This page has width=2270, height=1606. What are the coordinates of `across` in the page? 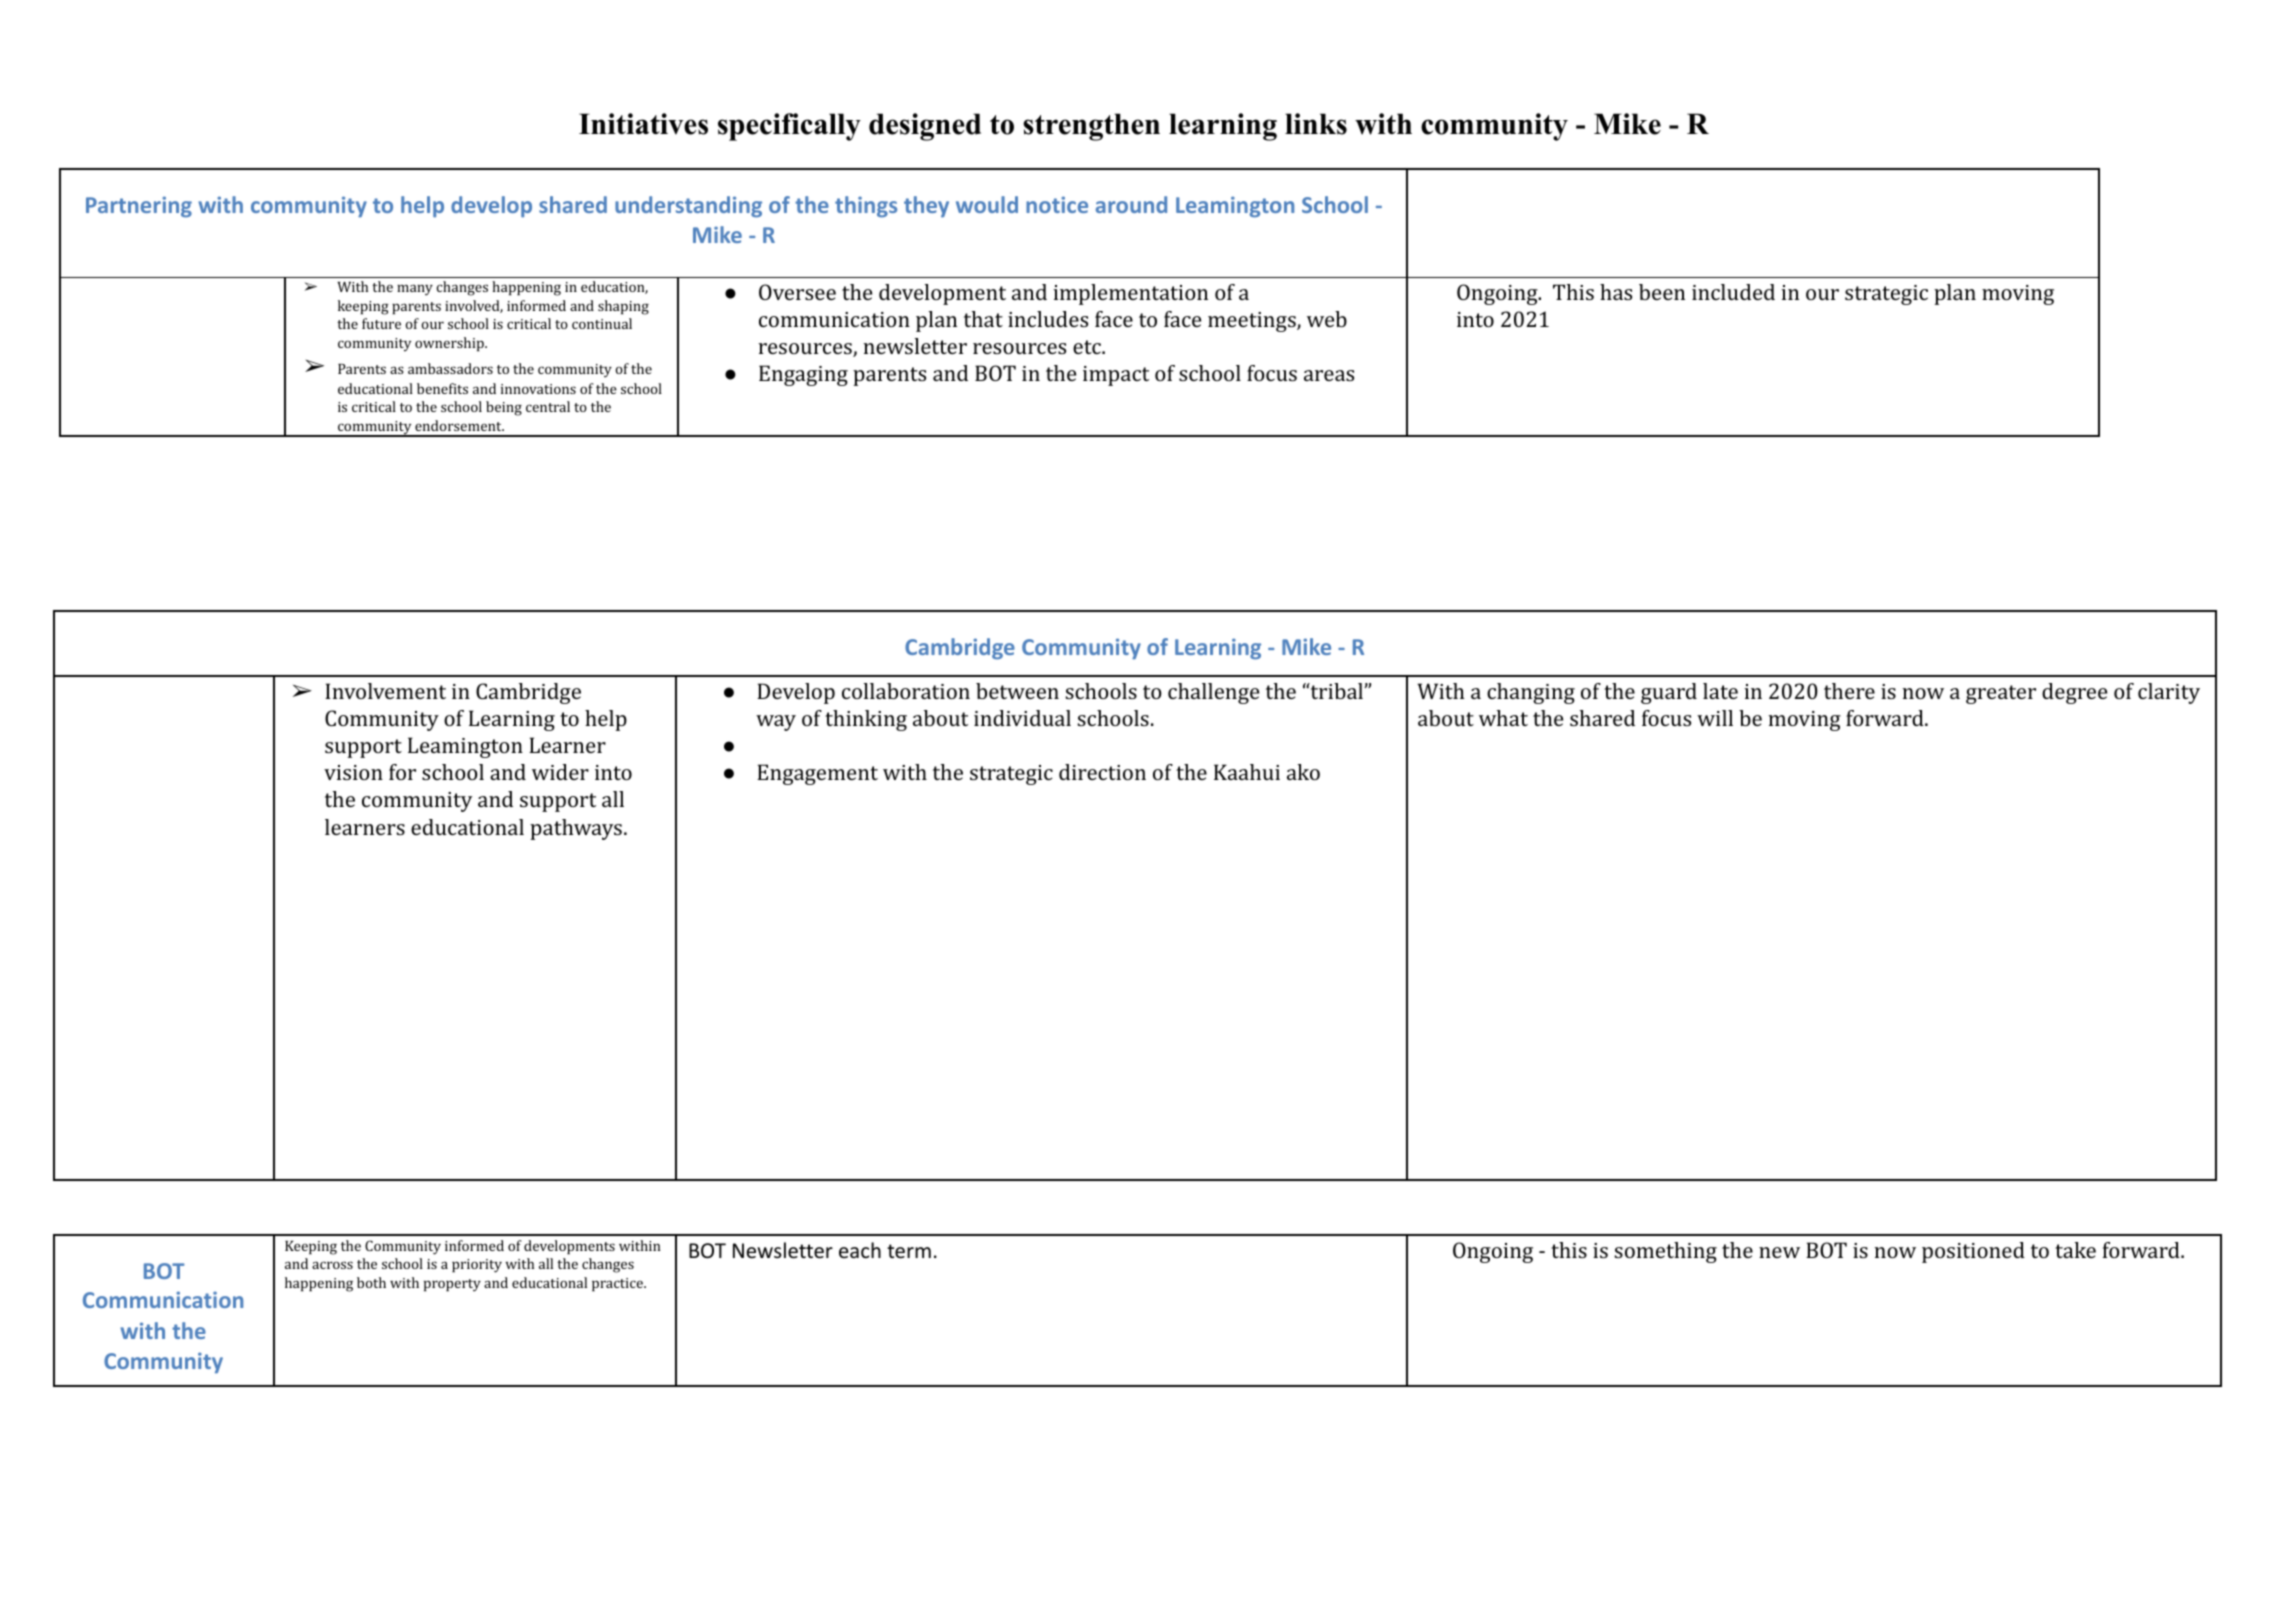 It's located at (332, 1265).
